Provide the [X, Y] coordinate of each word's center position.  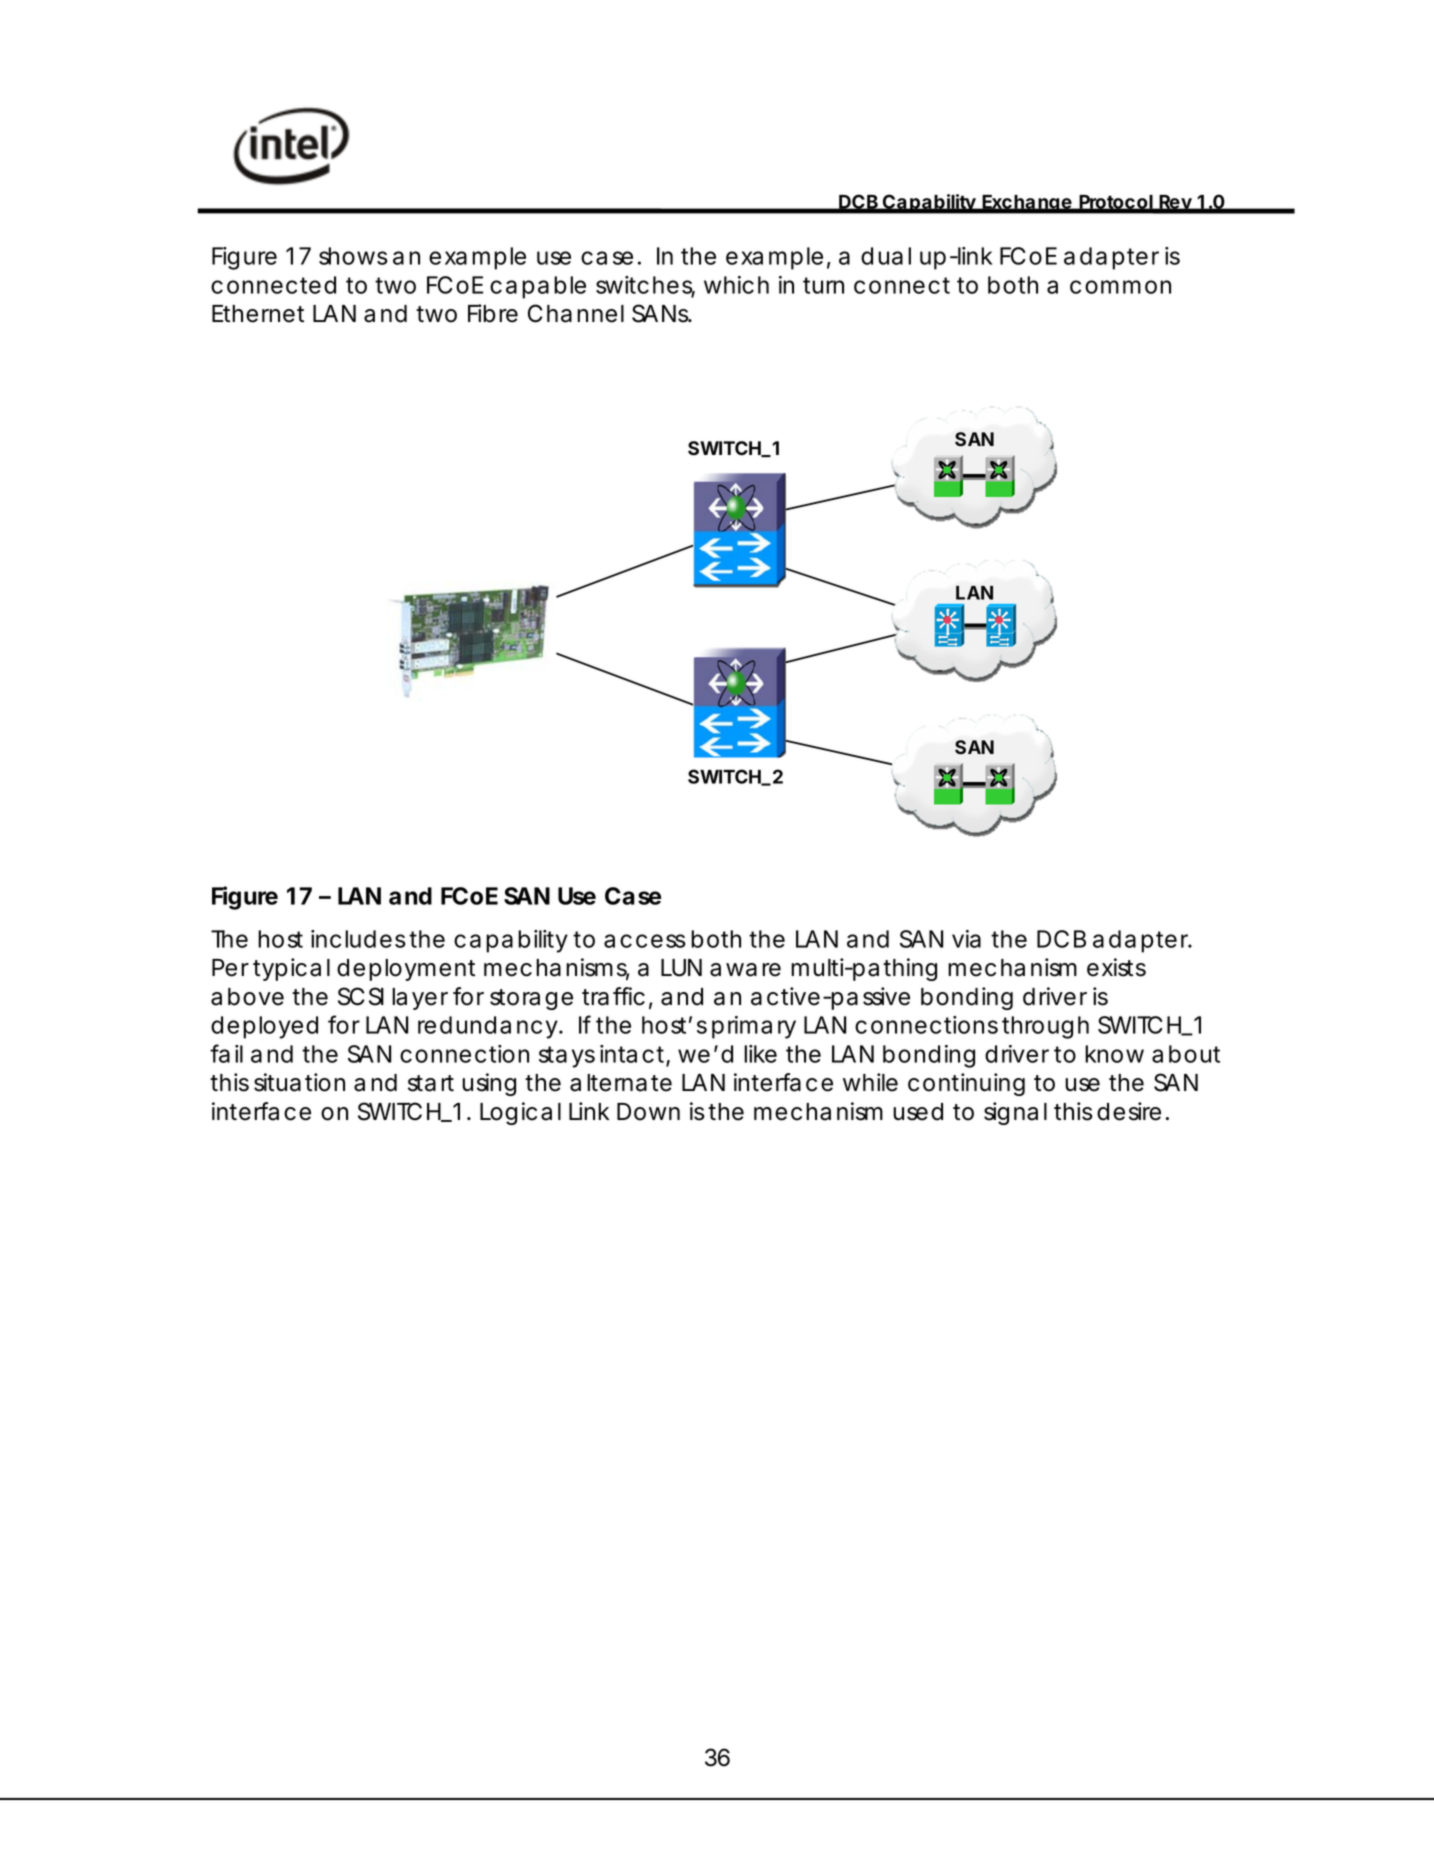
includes [358, 939]
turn [823, 285]
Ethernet [258, 314]
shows [353, 256]
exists [1116, 967]
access [645, 941]
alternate [621, 1083]
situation [299, 1082]
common [1120, 287]
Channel [576, 313]
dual [886, 256]
